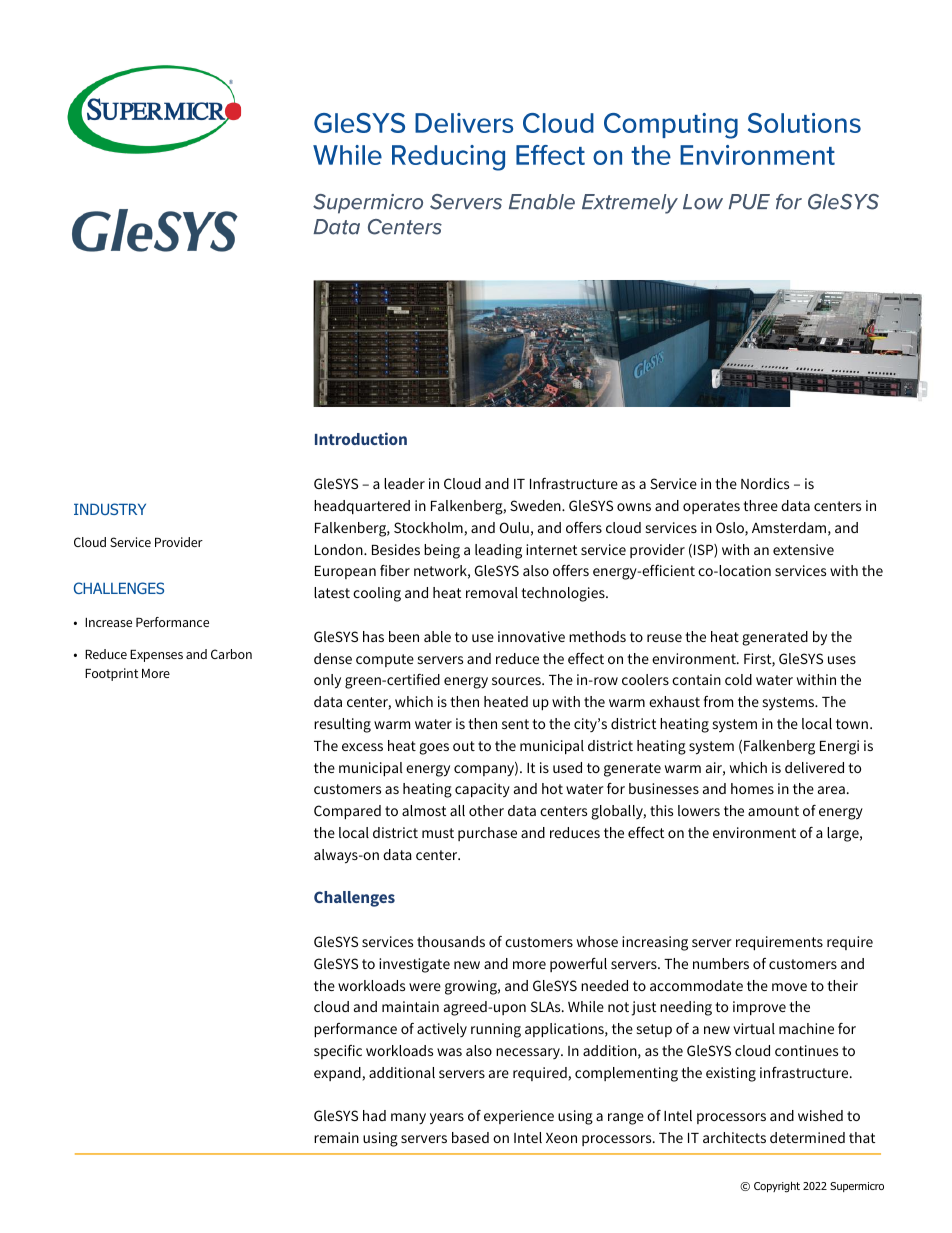 This screenshot has width=952, height=1233. I want to click on purchase, so click(487, 834).
